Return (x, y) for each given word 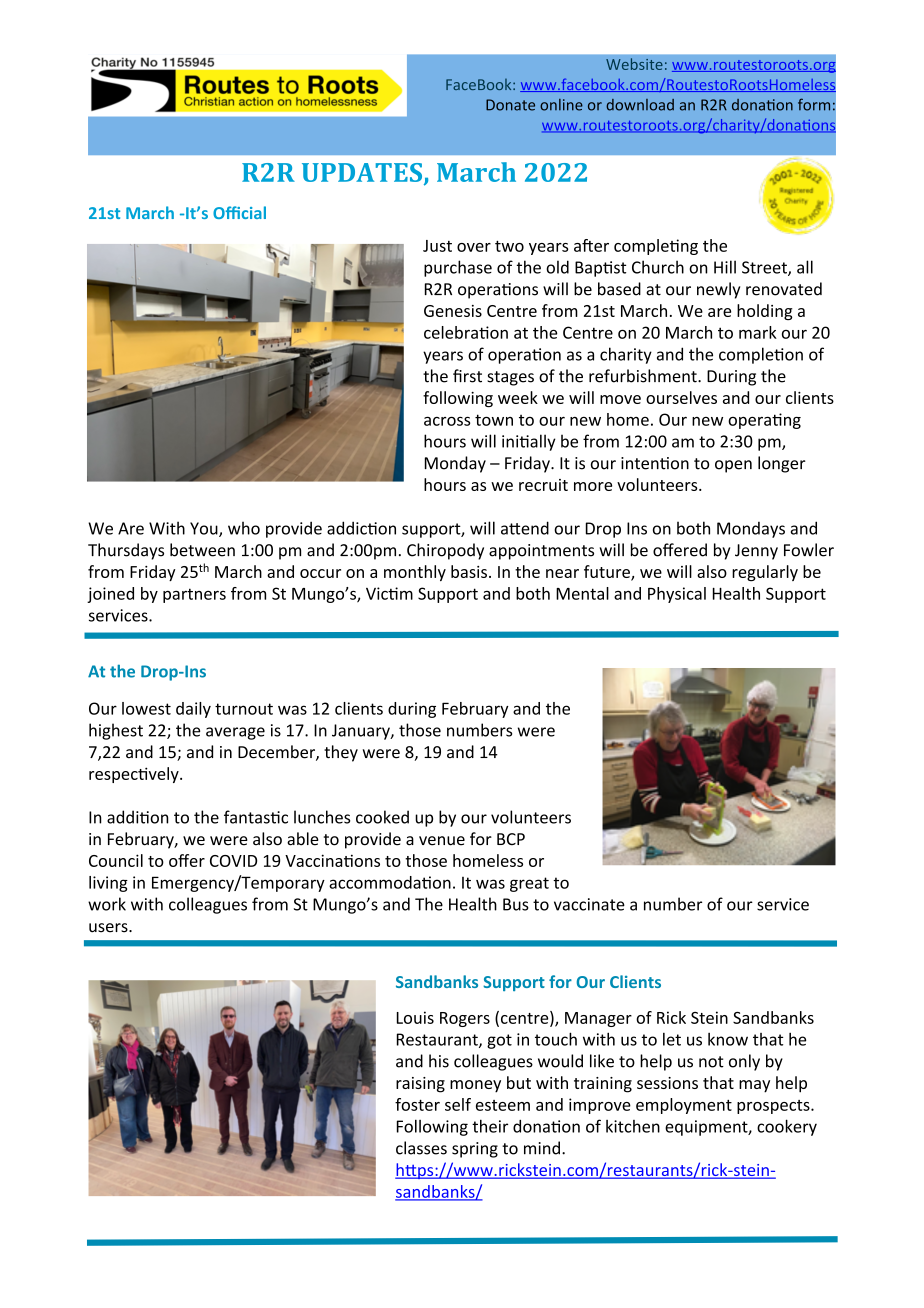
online (561, 105)
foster (417, 1104)
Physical (677, 595)
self (458, 1104)
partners (194, 595)
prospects (774, 1107)
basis (469, 571)
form (814, 104)
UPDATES (363, 173)
